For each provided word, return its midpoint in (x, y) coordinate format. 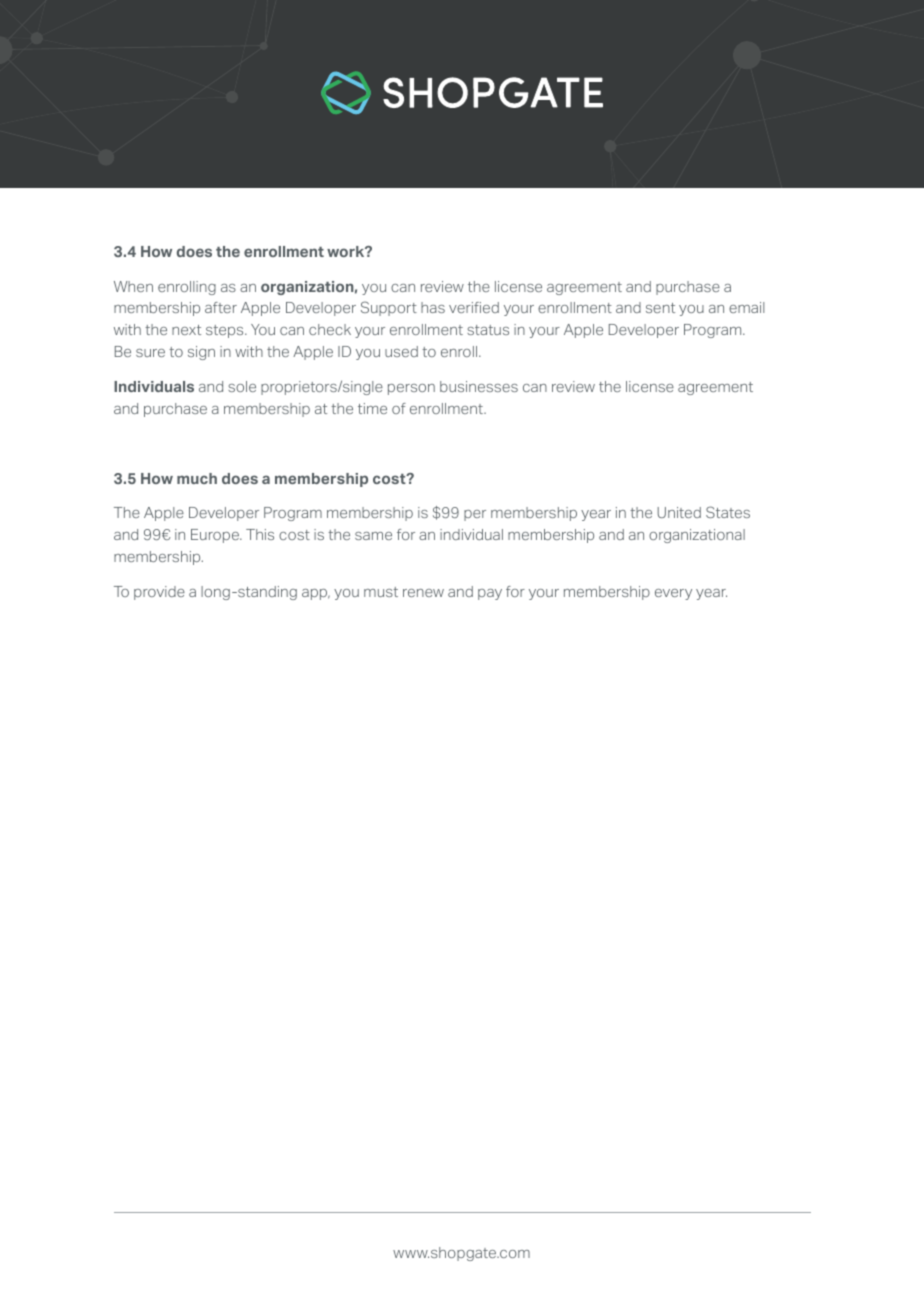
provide (159, 593)
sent (660, 308)
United (679, 512)
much (197, 478)
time (372, 408)
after (221, 307)
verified (474, 307)
